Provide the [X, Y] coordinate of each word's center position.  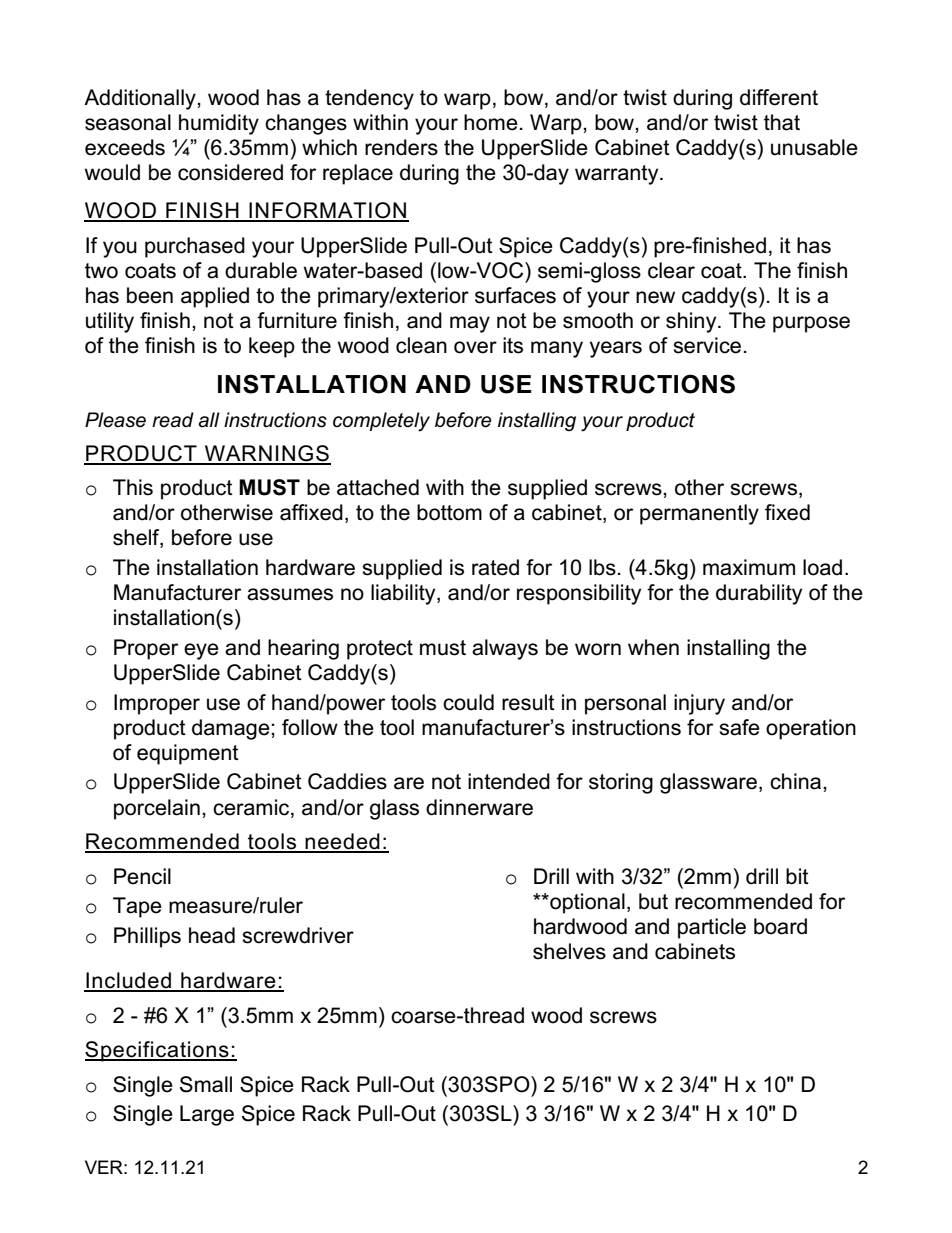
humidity [219, 124]
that [782, 122]
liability [404, 594]
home [491, 122]
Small [206, 1084]
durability [759, 594]
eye [201, 651]
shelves [569, 951]
